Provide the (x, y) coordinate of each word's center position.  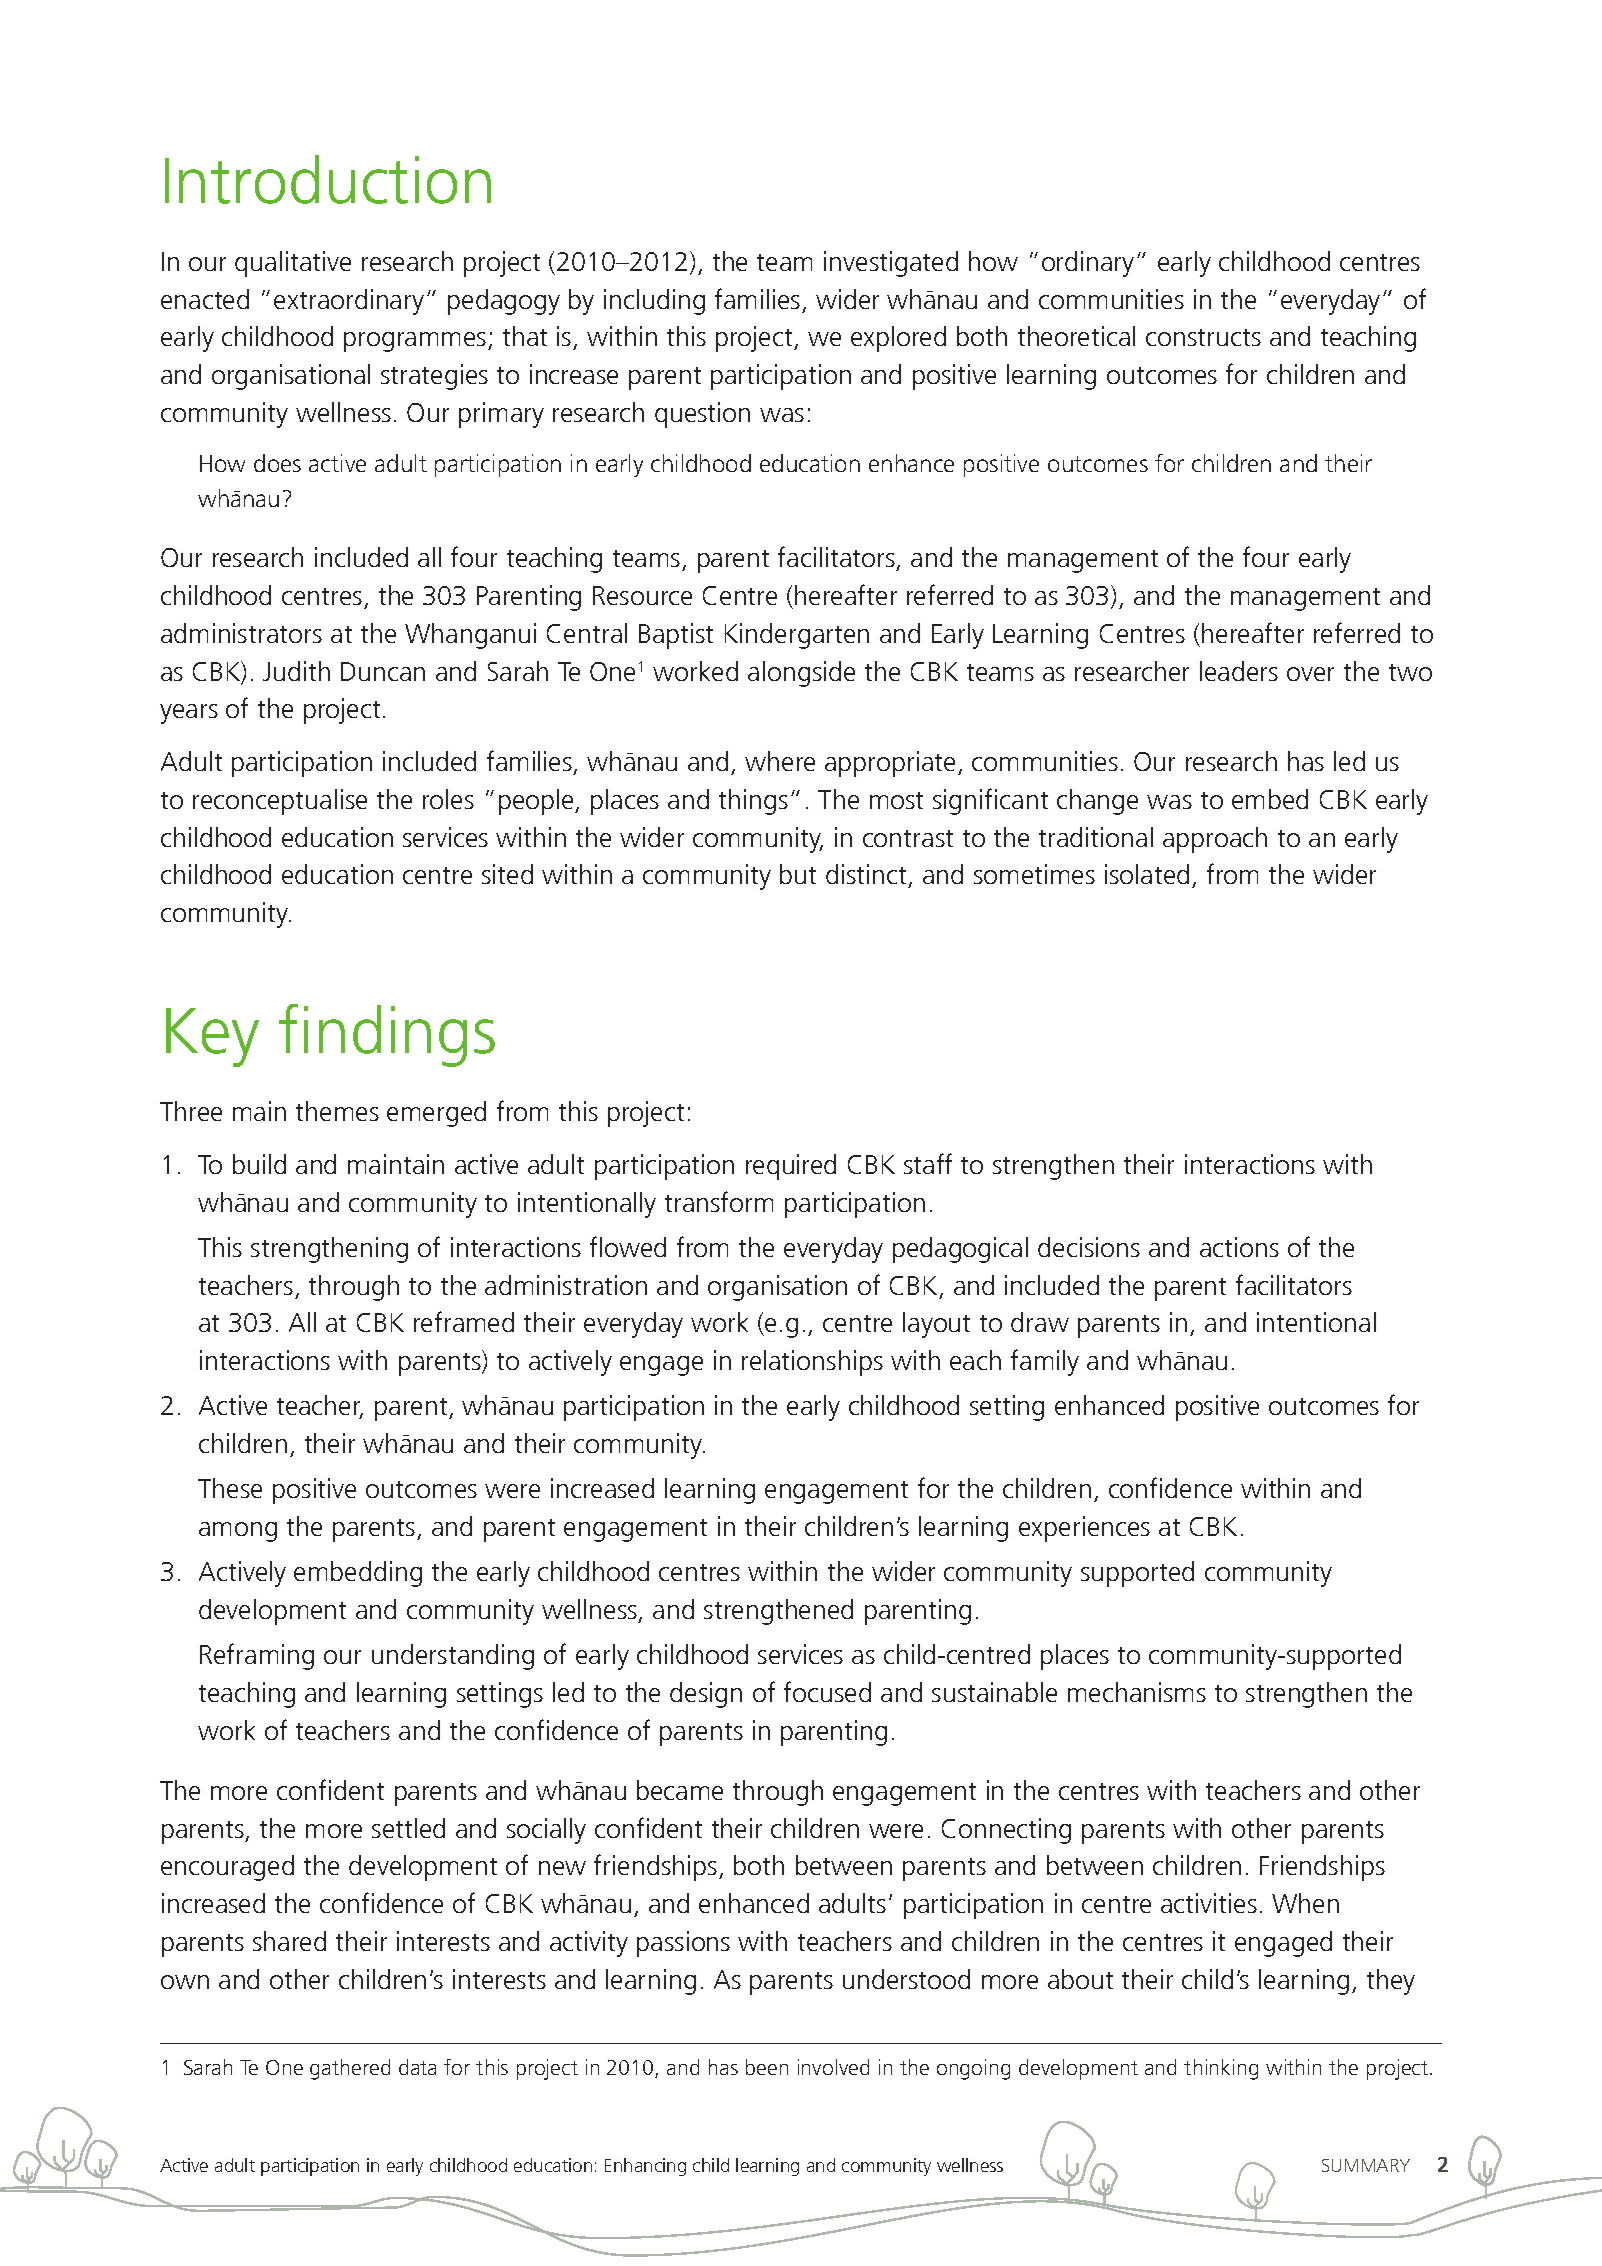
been (767, 2067)
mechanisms (1137, 1692)
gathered (350, 2069)
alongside (801, 674)
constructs (1203, 337)
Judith (296, 671)
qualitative (293, 264)
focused (827, 1691)
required (791, 1167)
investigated (891, 264)
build (259, 1164)
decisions (1089, 1247)
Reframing (257, 1656)
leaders (1239, 671)
